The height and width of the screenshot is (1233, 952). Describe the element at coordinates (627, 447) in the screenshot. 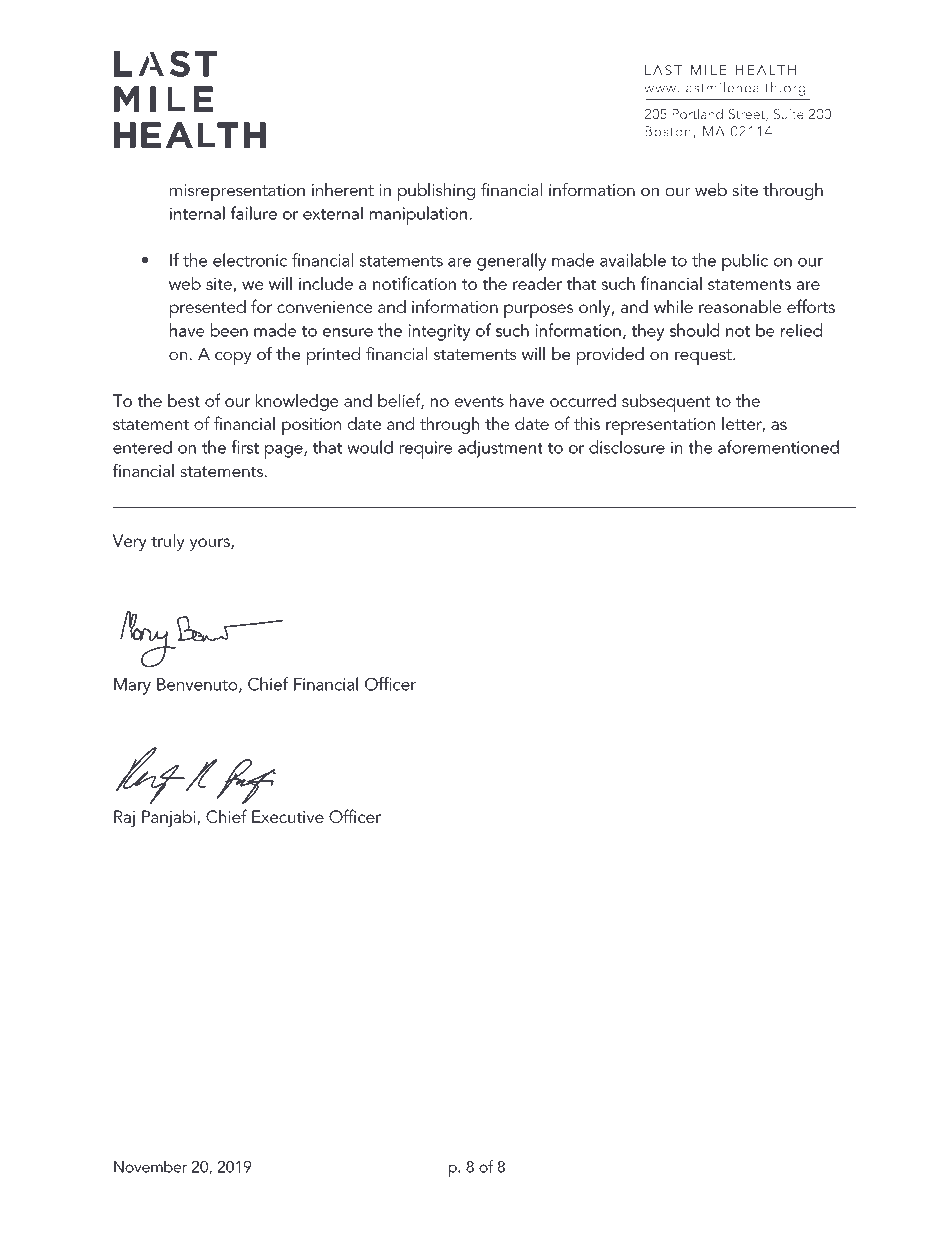

I see `disclosure` at that location.
